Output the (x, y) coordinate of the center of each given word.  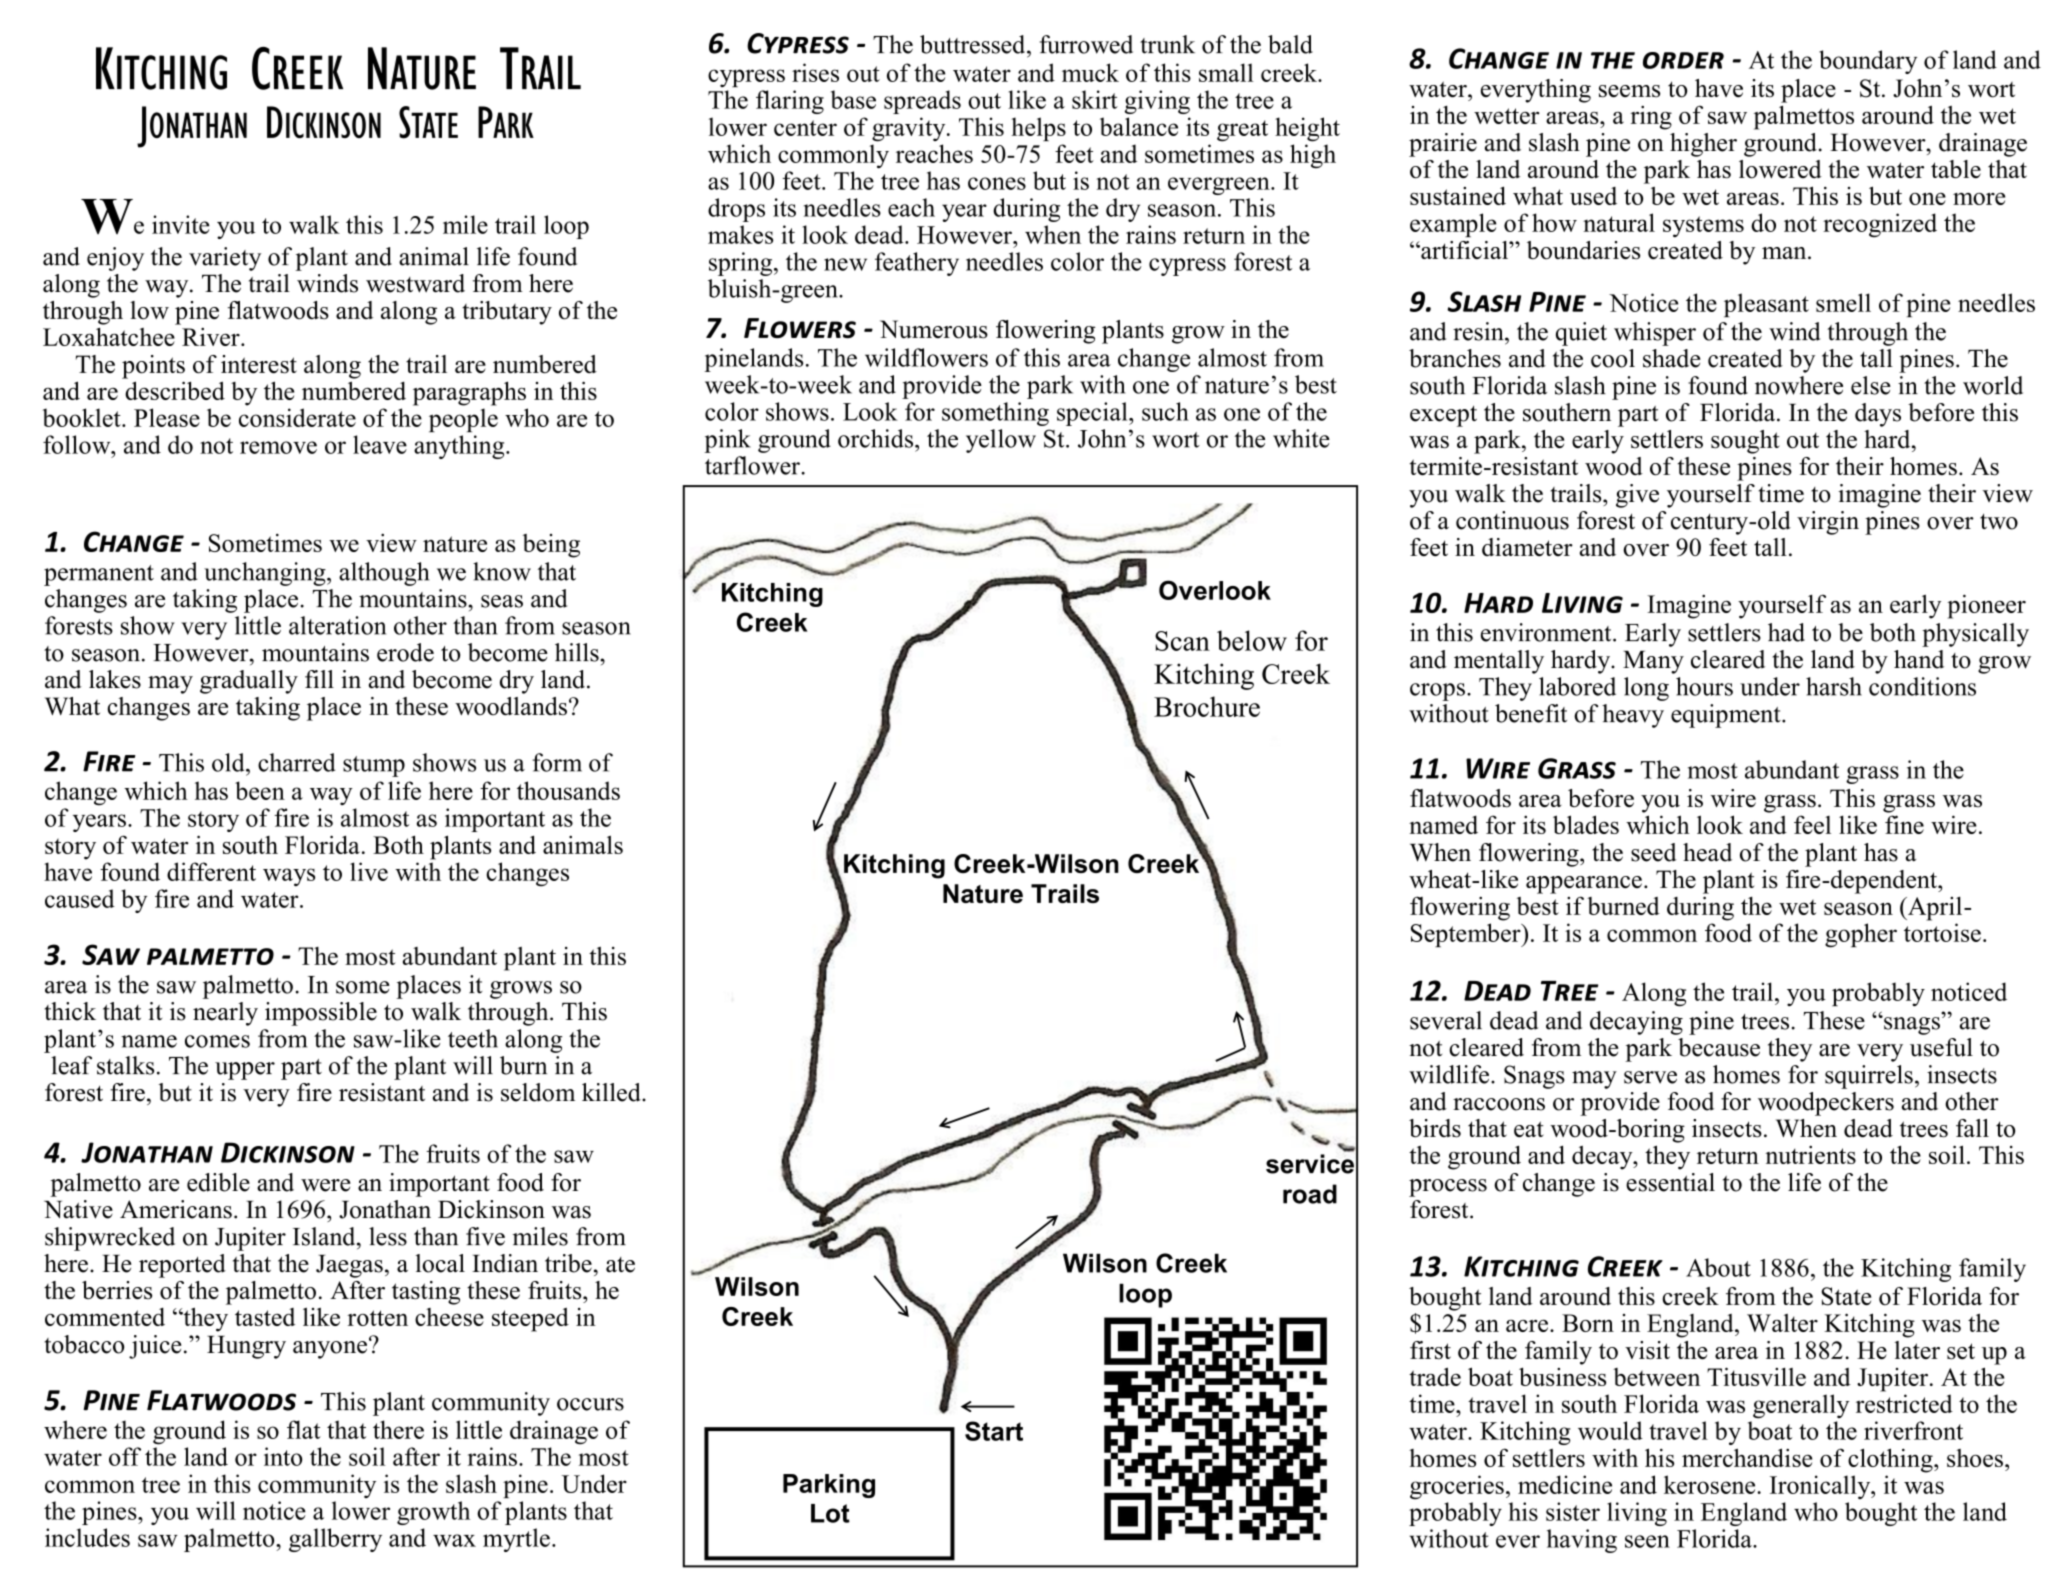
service (1310, 1164)
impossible (321, 1014)
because (1719, 1047)
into (283, 1456)
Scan (1182, 641)
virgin (1828, 523)
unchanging (266, 574)
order (1683, 60)
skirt (1095, 99)
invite (181, 224)
